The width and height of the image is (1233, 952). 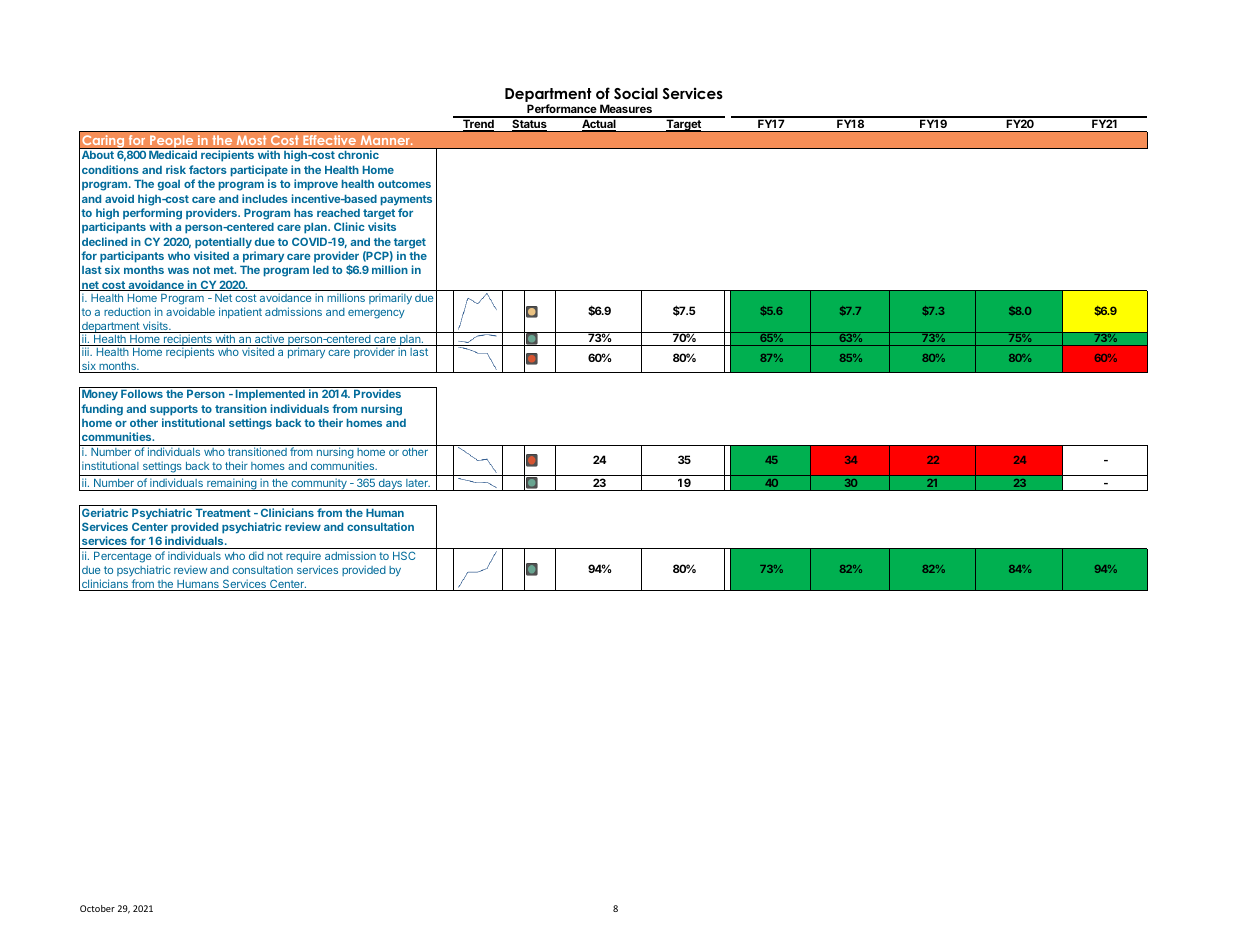 I want to click on primarily, so click(x=390, y=299).
